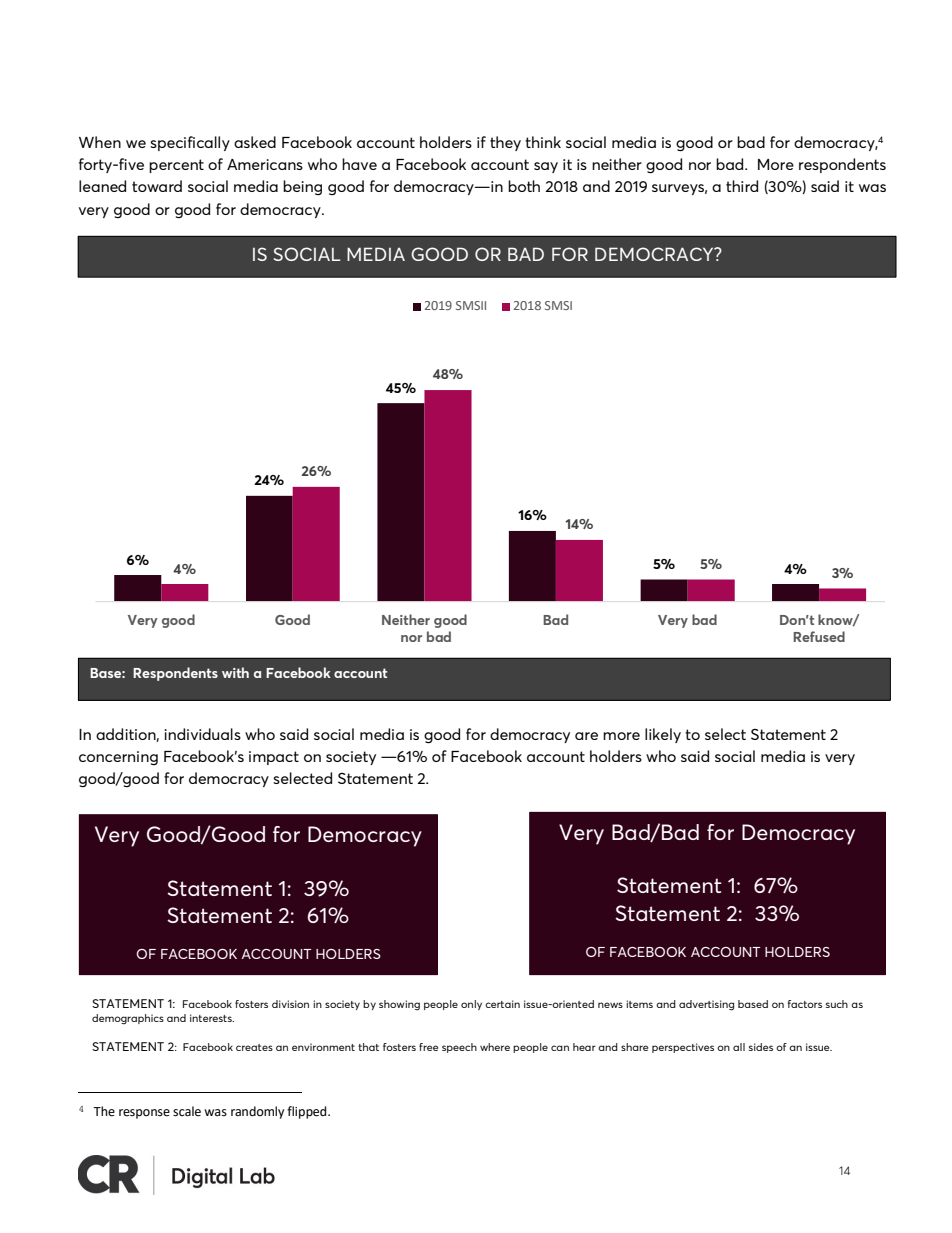 This document has width=952, height=1233. What do you see at coordinates (235, 672) in the document?
I see `with` at bounding box center [235, 672].
